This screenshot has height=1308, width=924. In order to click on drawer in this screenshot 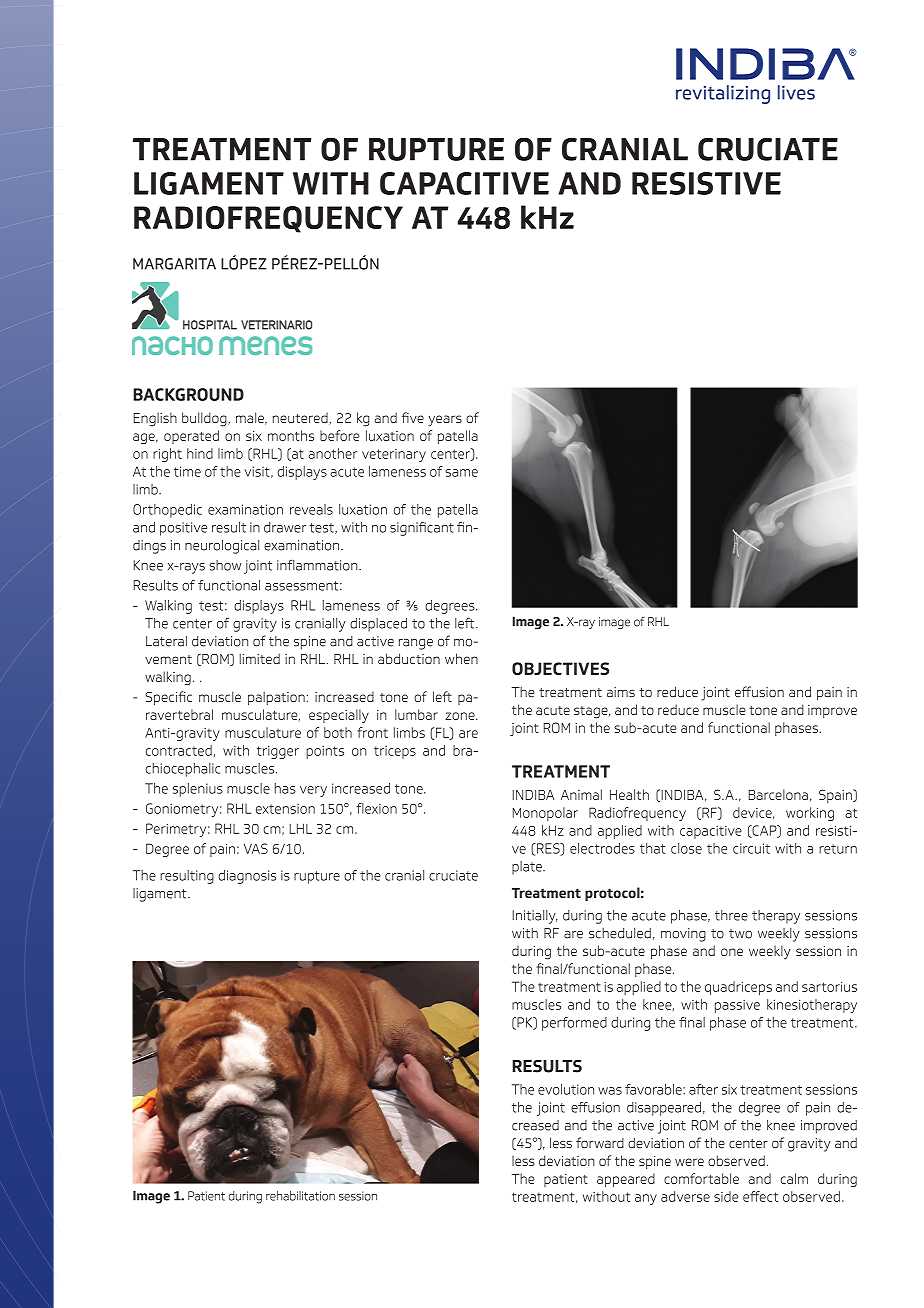, I will do `click(285, 527)`.
